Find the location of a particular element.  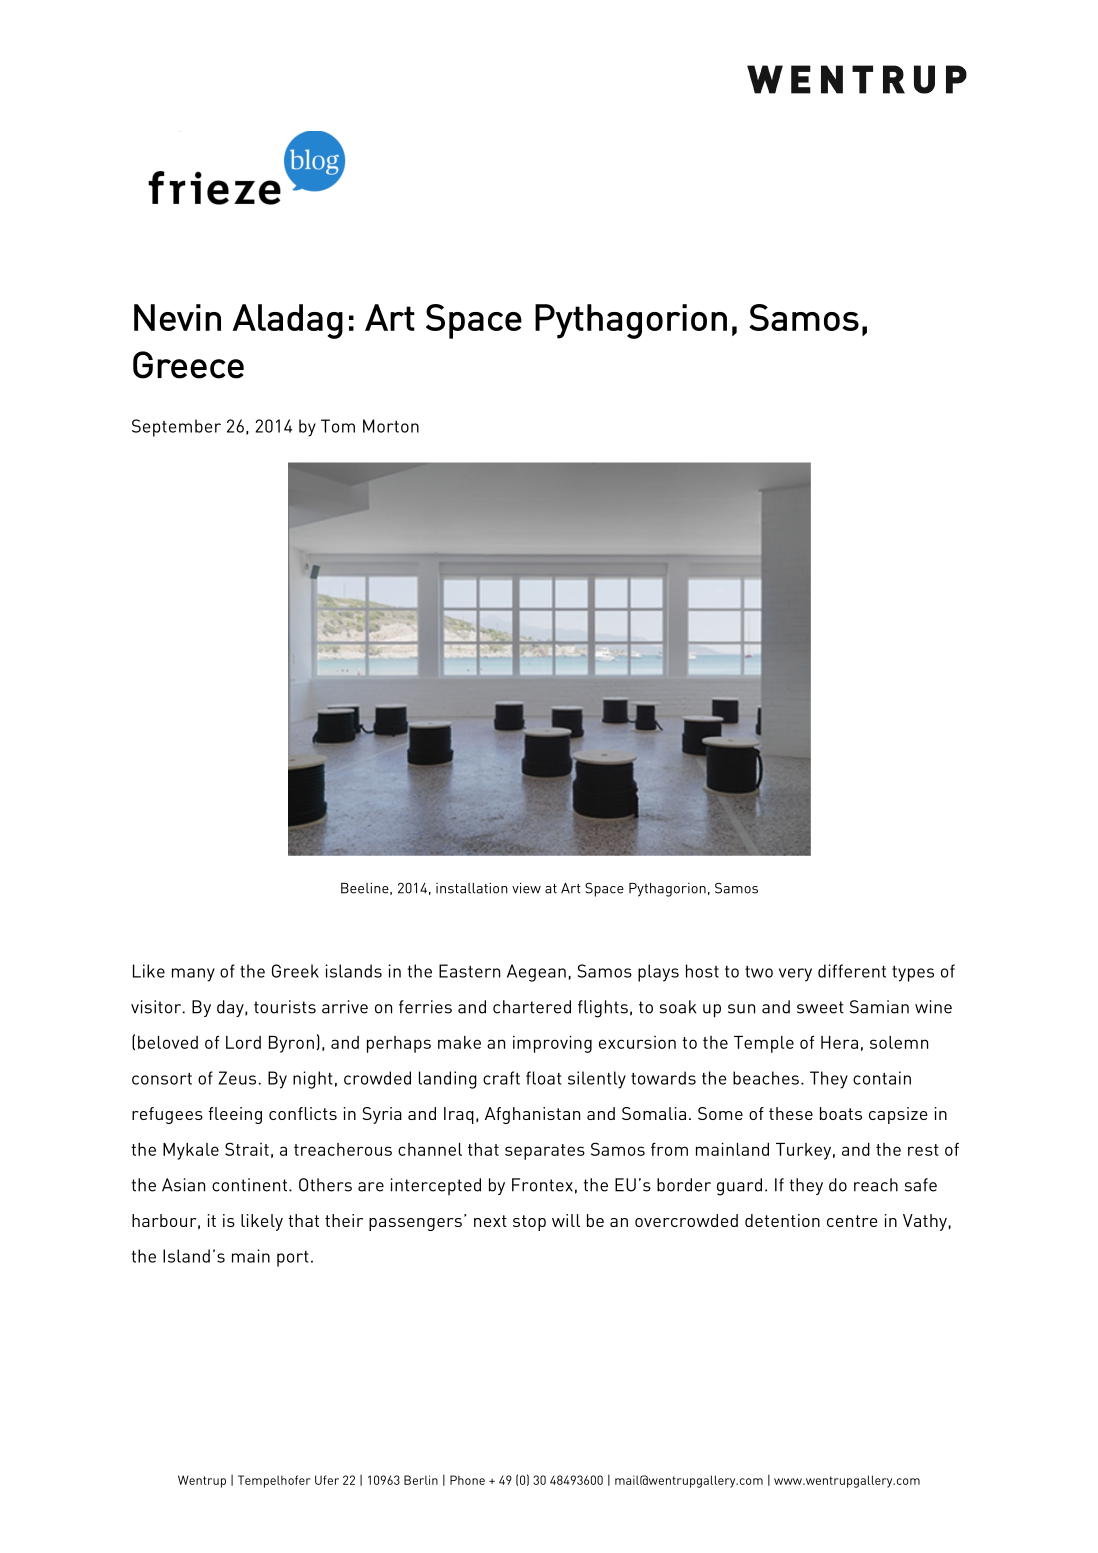

view is located at coordinates (526, 888).
